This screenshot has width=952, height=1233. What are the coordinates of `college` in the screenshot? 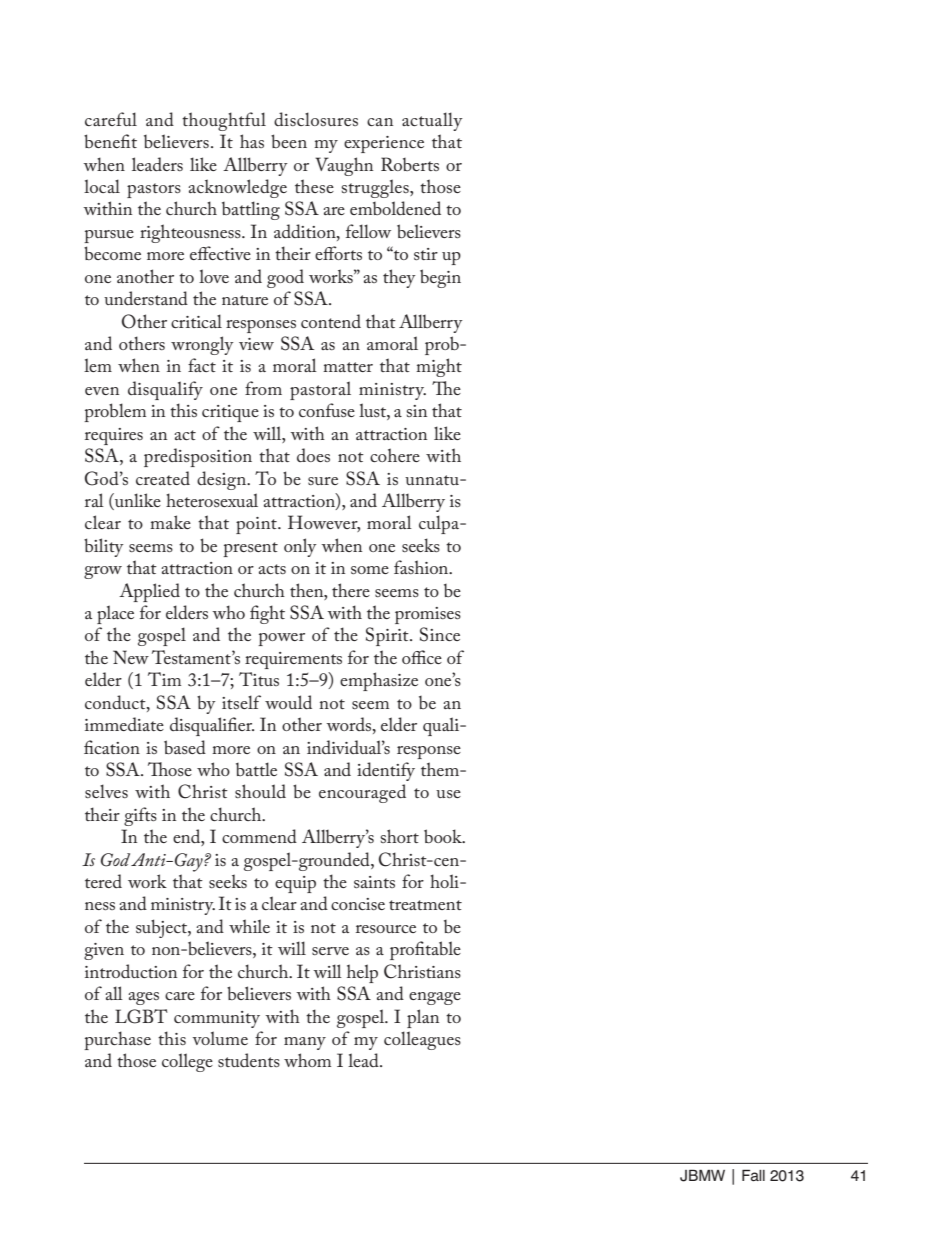 It's located at (187, 1062).
